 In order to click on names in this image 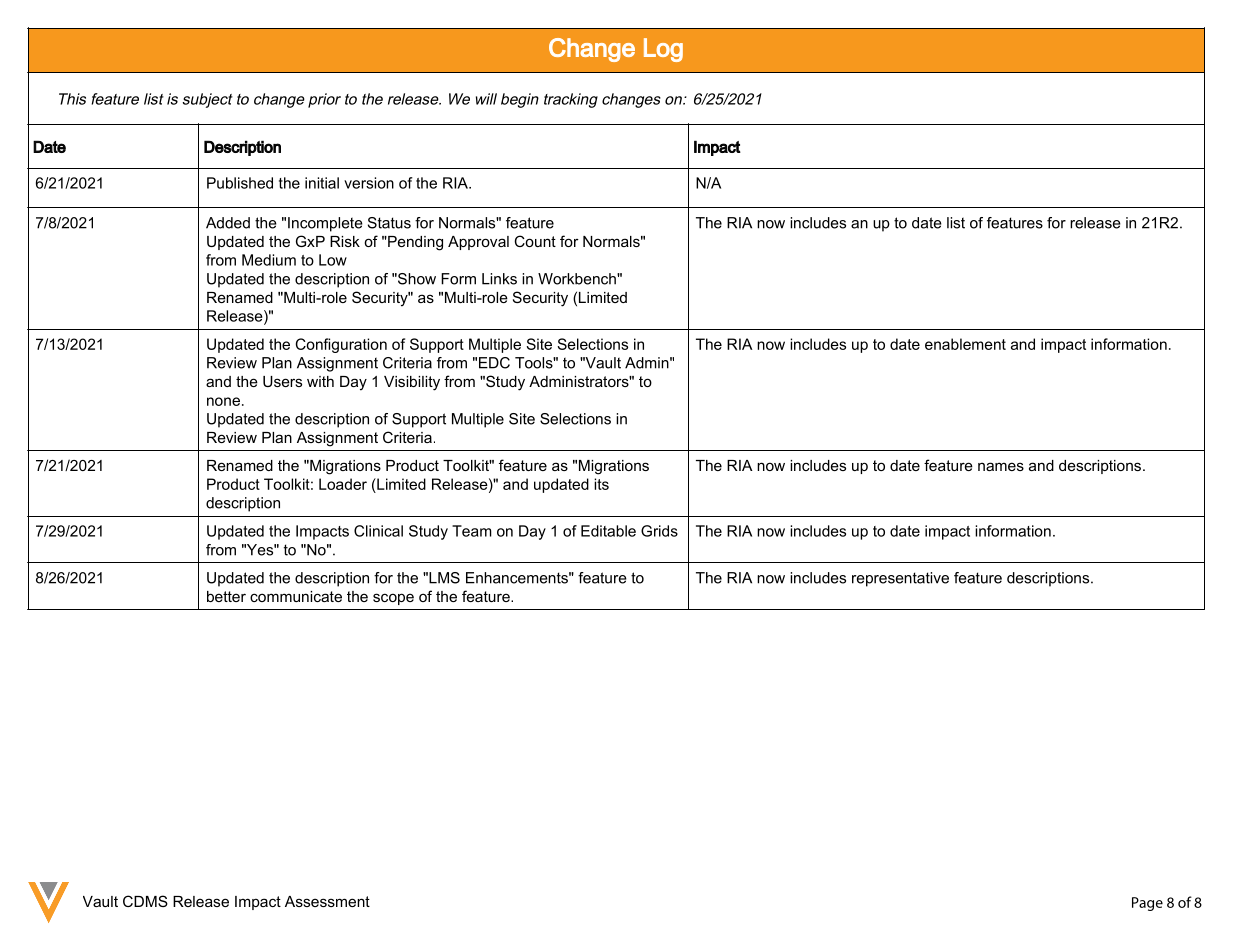, I will do `click(1001, 466)`.
